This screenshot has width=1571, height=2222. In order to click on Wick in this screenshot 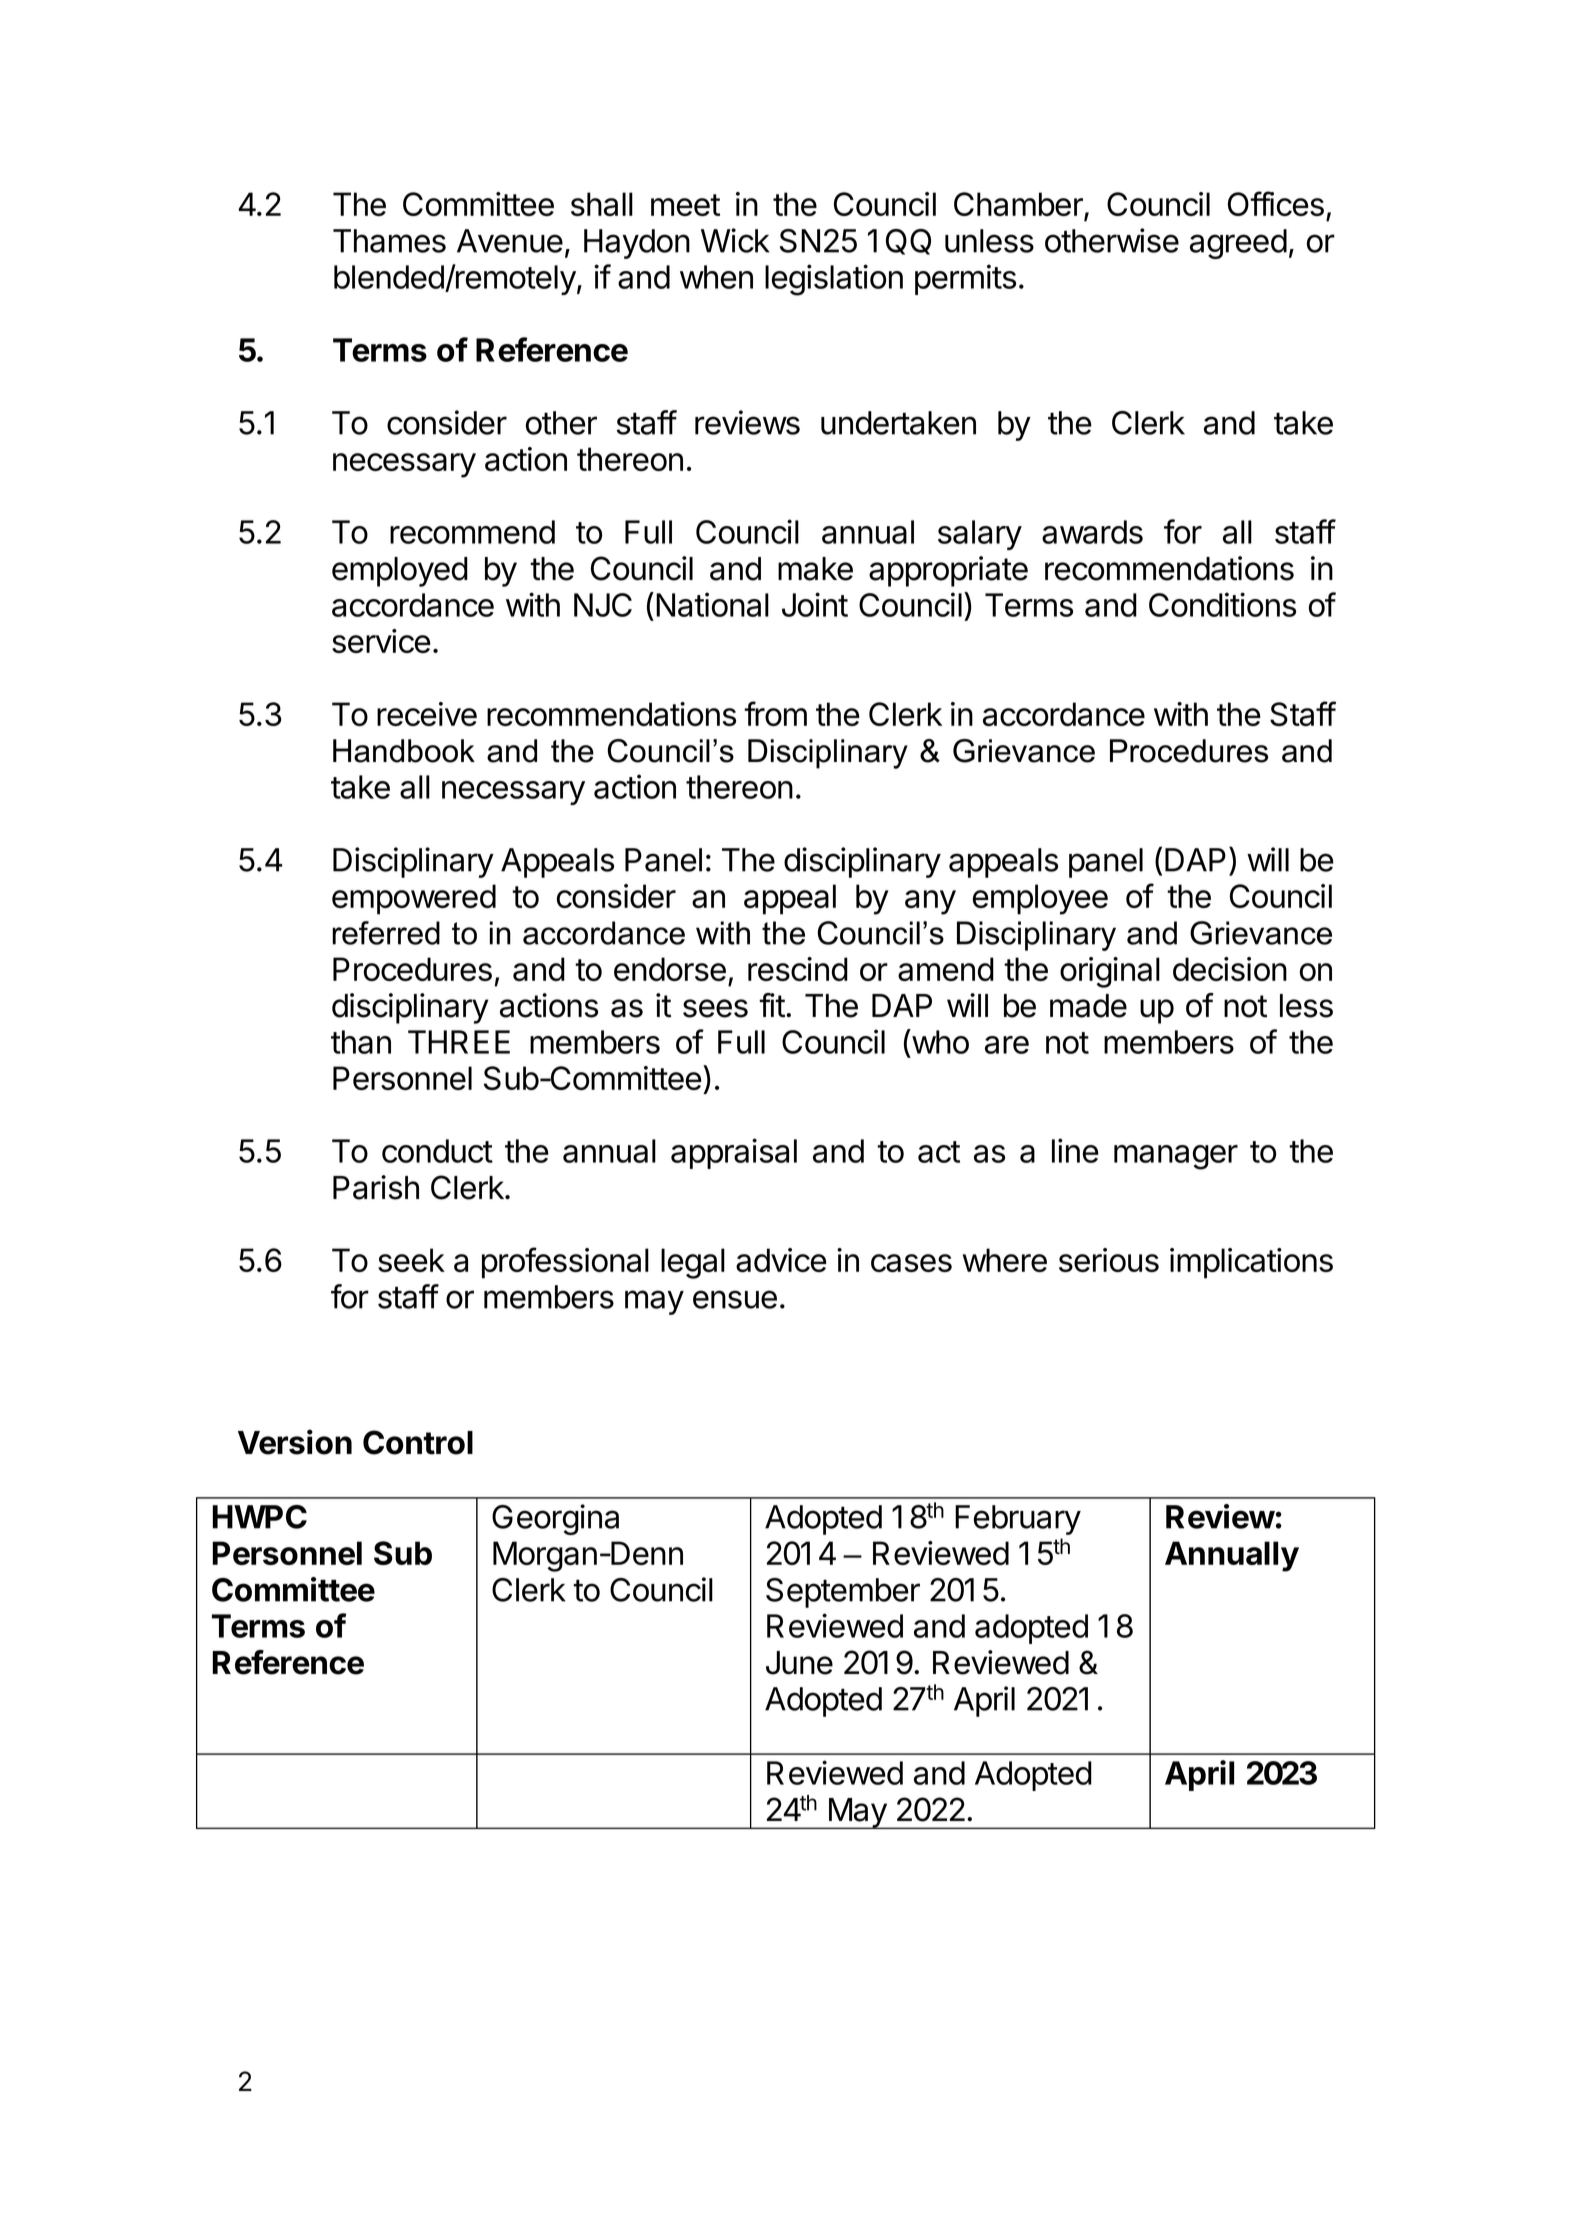, I will do `click(735, 240)`.
